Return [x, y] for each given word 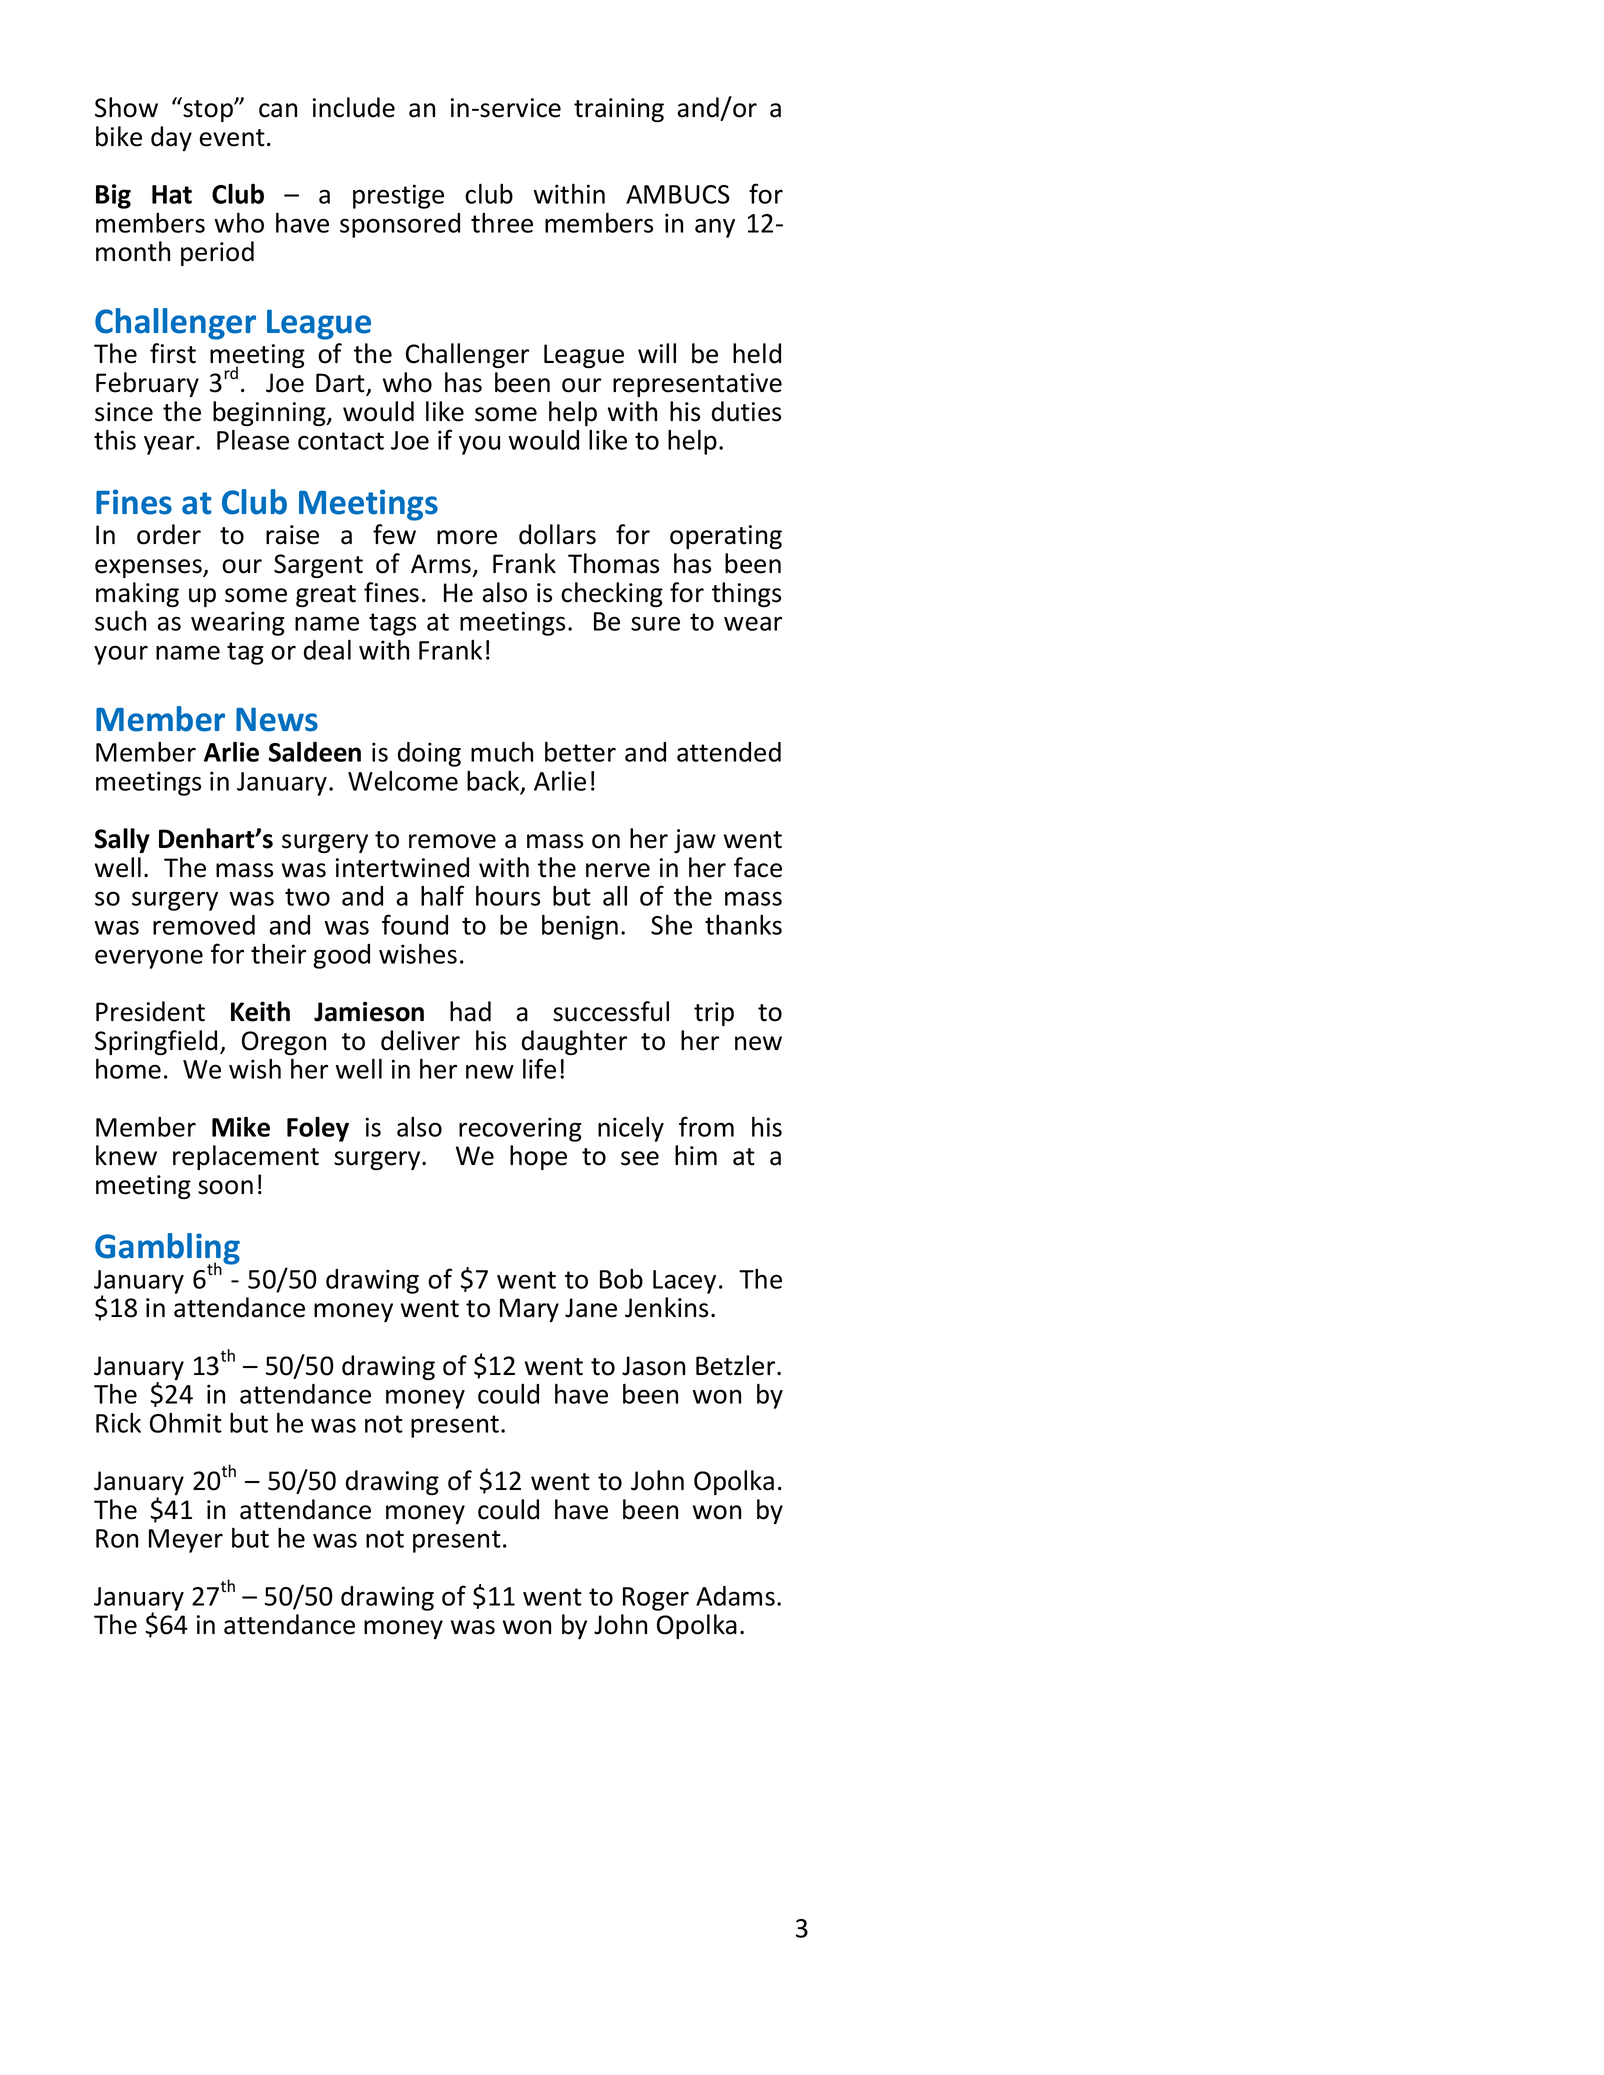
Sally [122, 840]
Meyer [186, 1541]
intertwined [402, 867]
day [171, 138]
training [619, 110]
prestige [398, 196]
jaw [695, 841]
